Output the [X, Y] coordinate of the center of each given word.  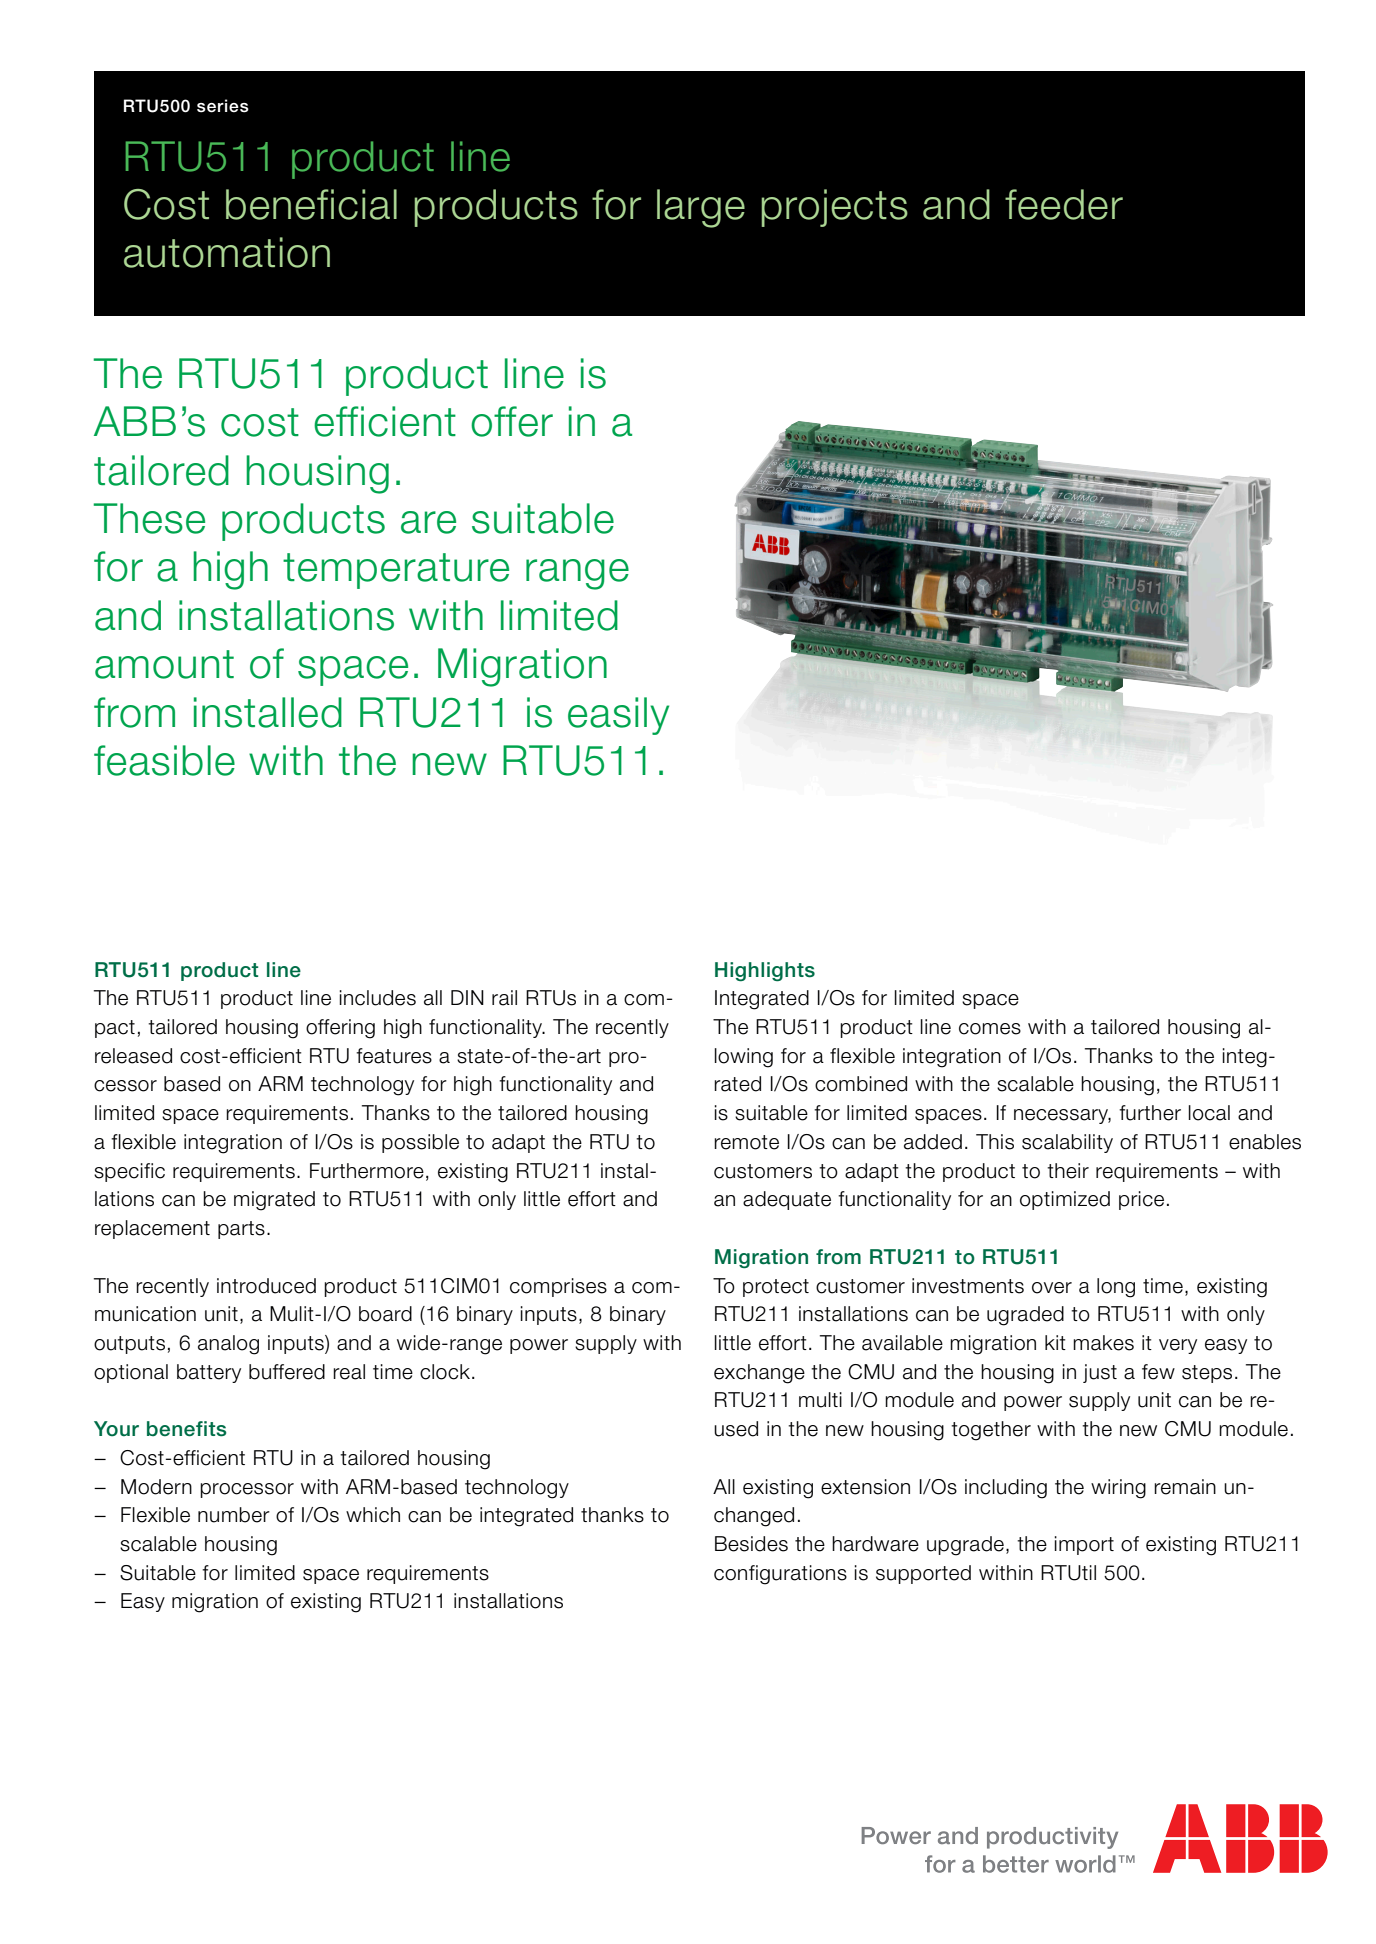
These [149, 518]
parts [241, 1230]
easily [618, 716]
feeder [1064, 204]
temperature [396, 571]
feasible [164, 760]
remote [746, 1142]
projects [835, 208]
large [701, 208]
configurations [780, 1575]
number [234, 1515]
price [1141, 1200]
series [223, 106]
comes [990, 1029]
